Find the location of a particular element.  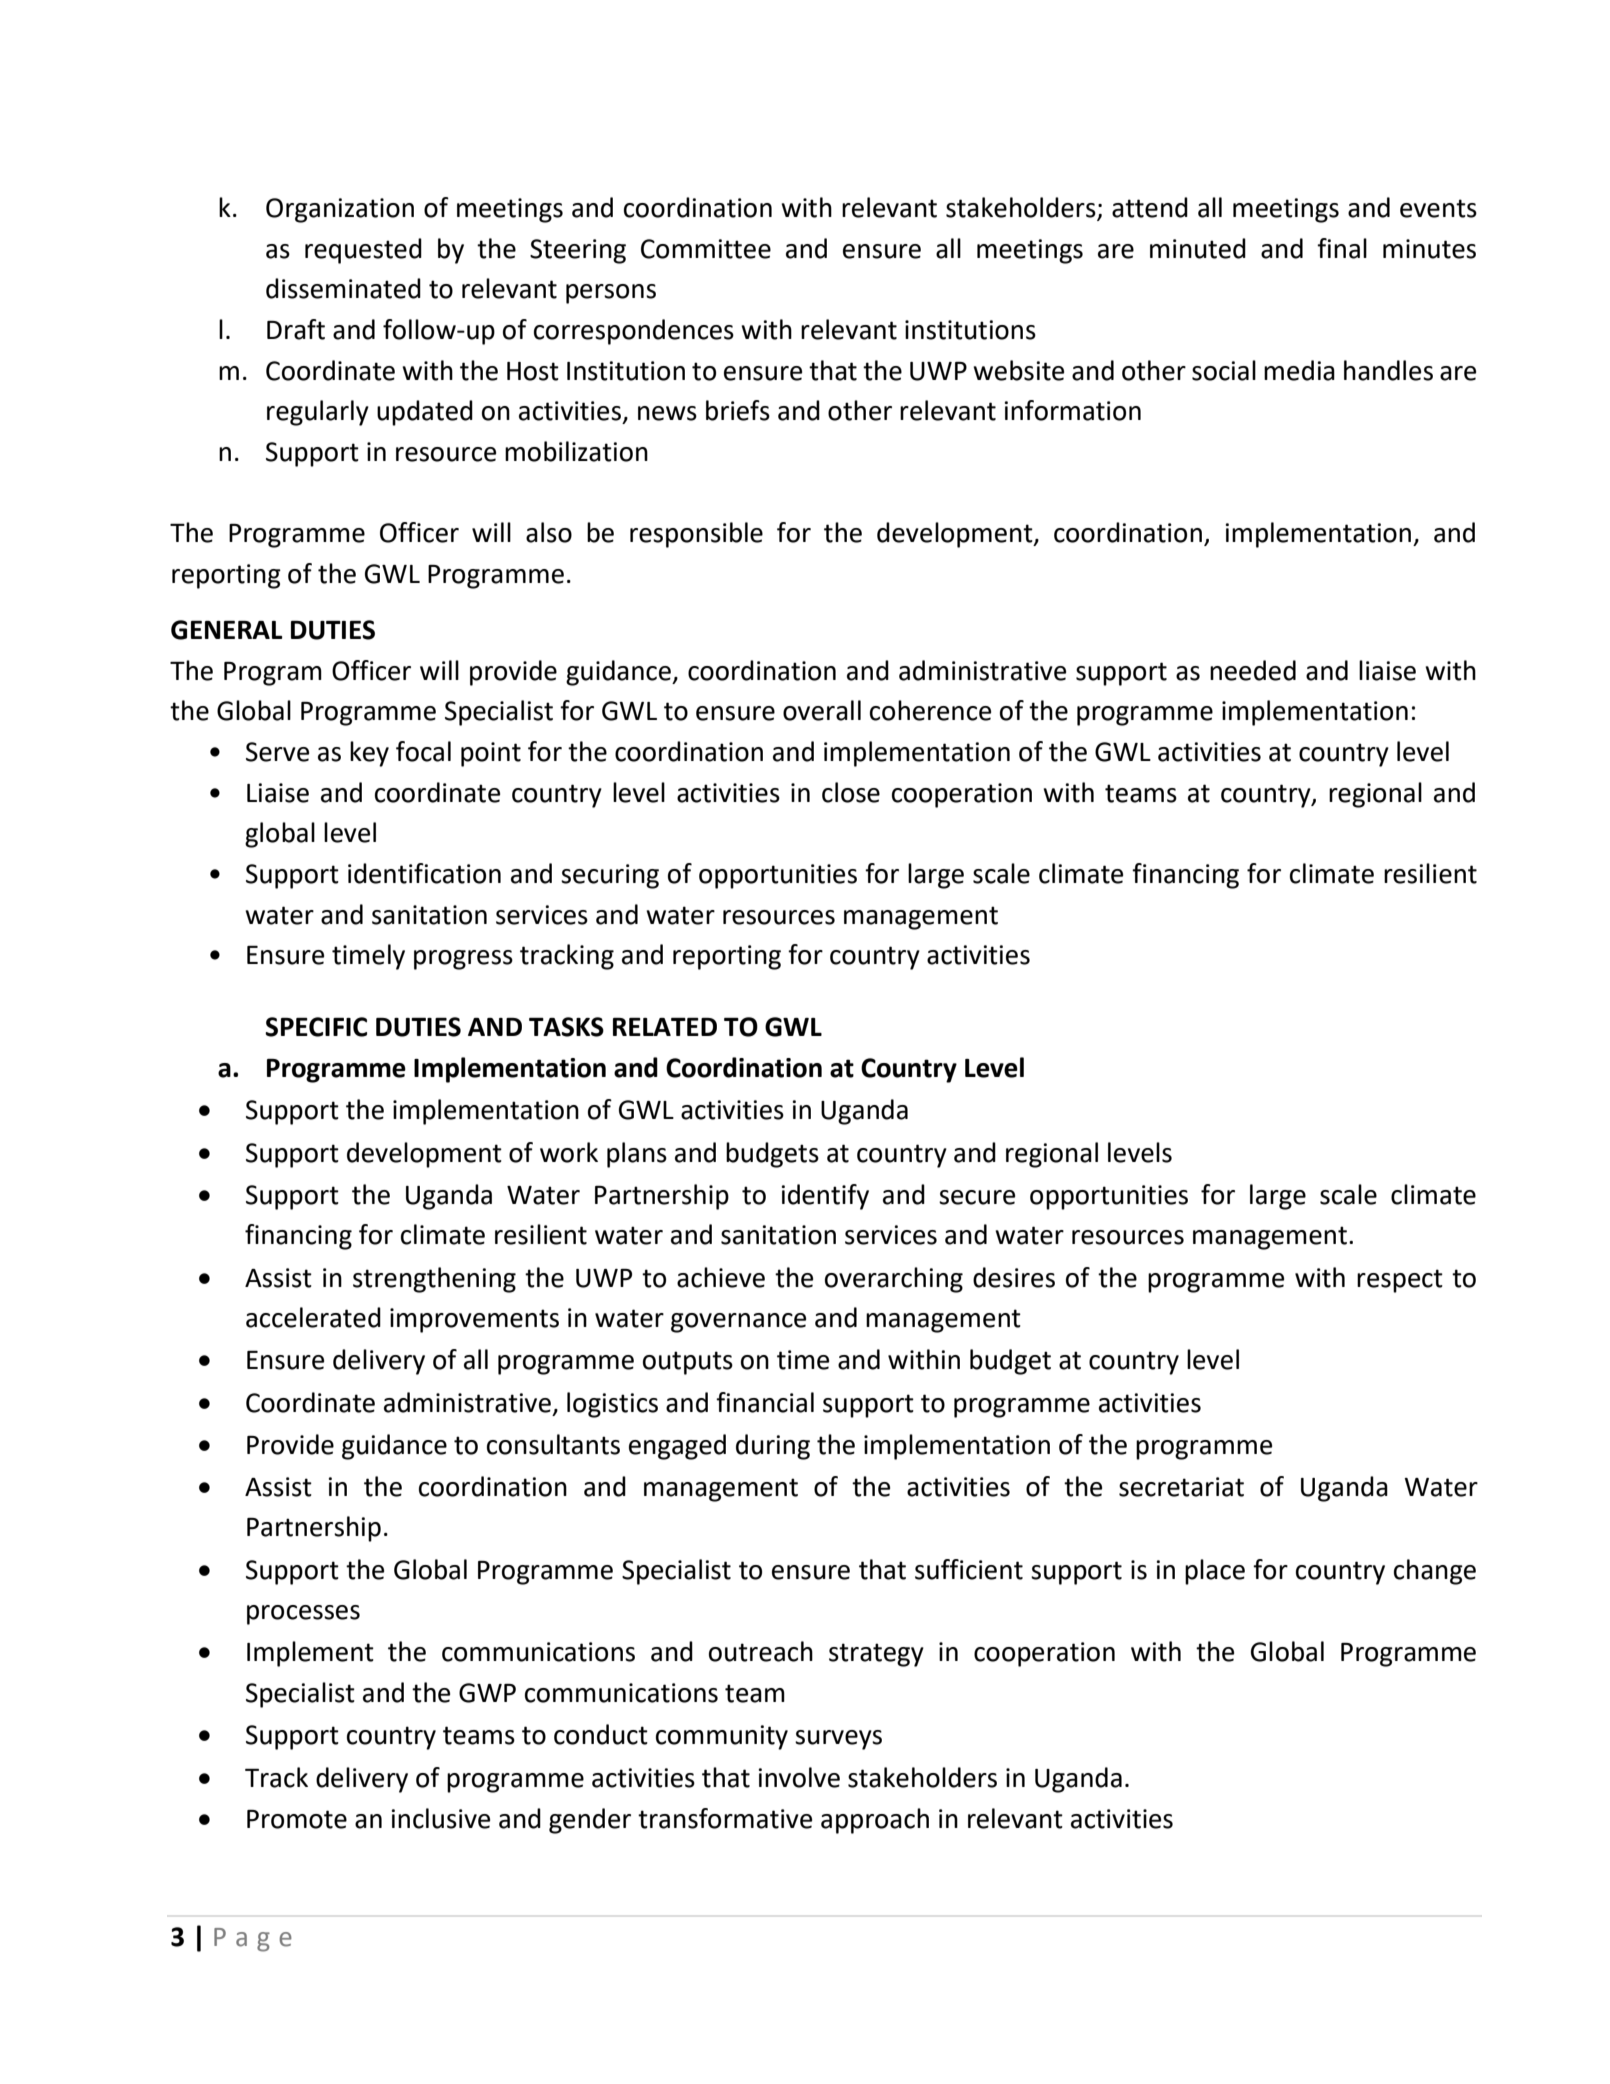

respect is located at coordinates (1400, 1281).
